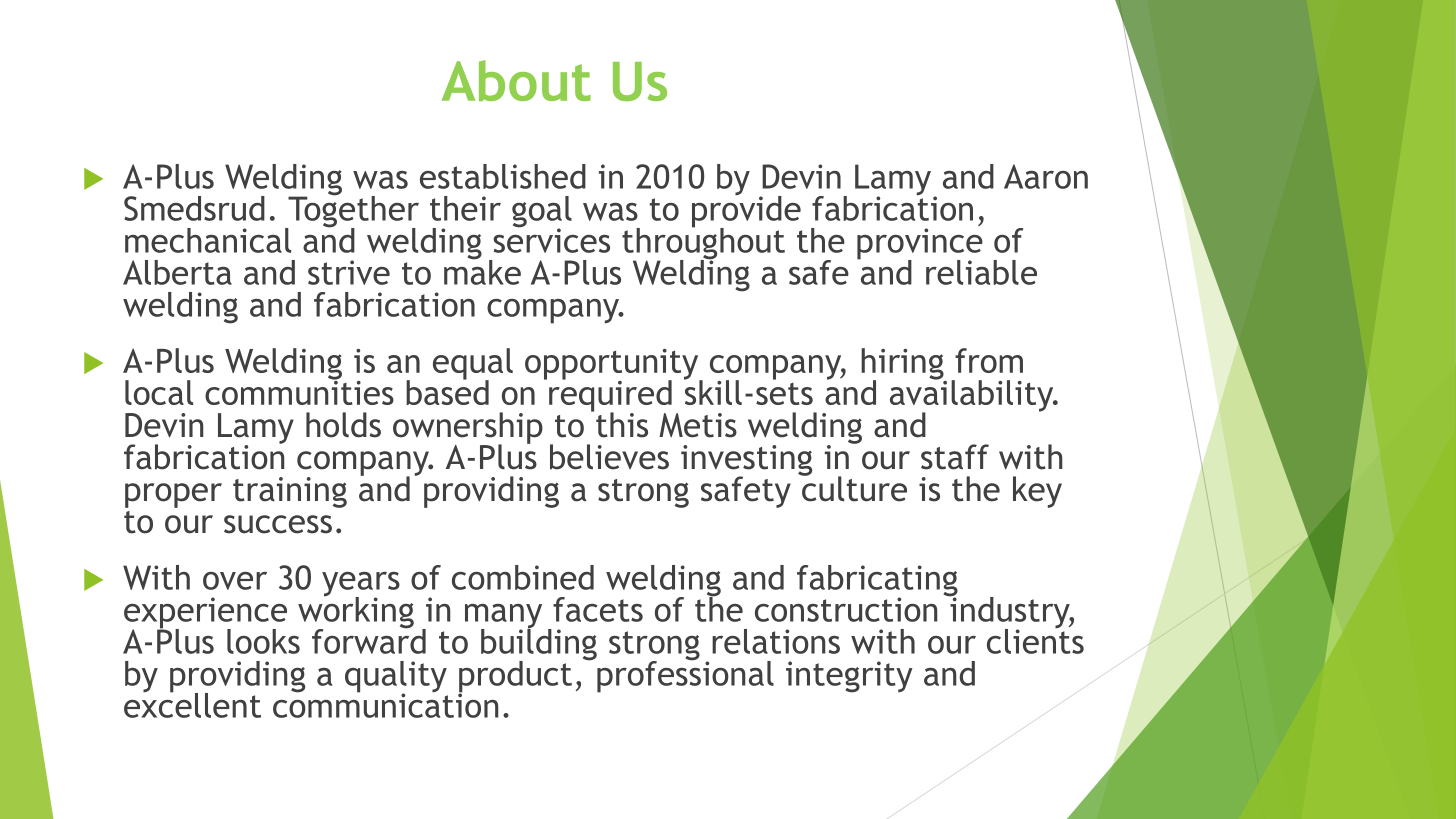  Describe the element at coordinates (1046, 176) in the screenshot. I see `Aaron` at that location.
